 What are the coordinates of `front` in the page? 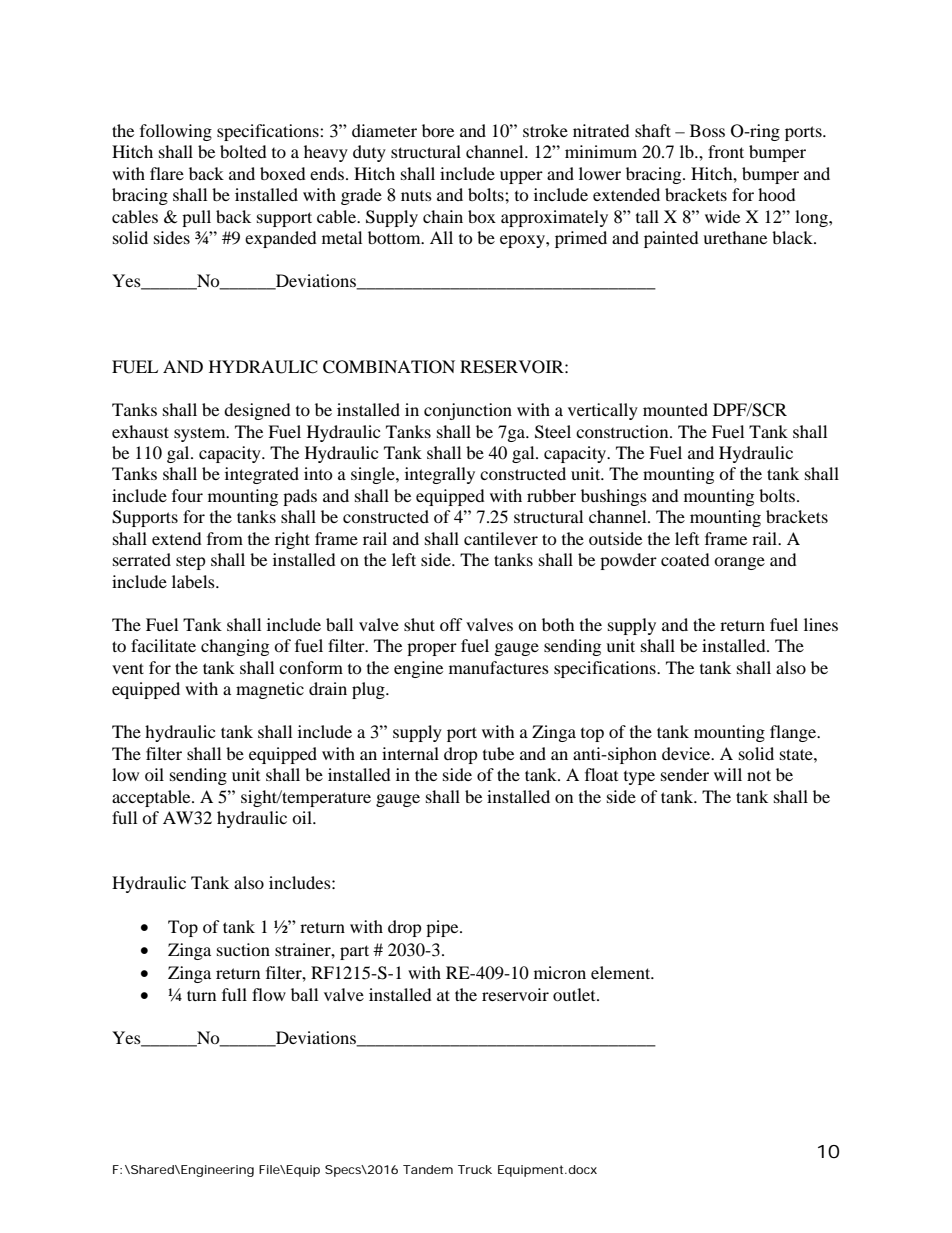 It's located at (726, 151).
